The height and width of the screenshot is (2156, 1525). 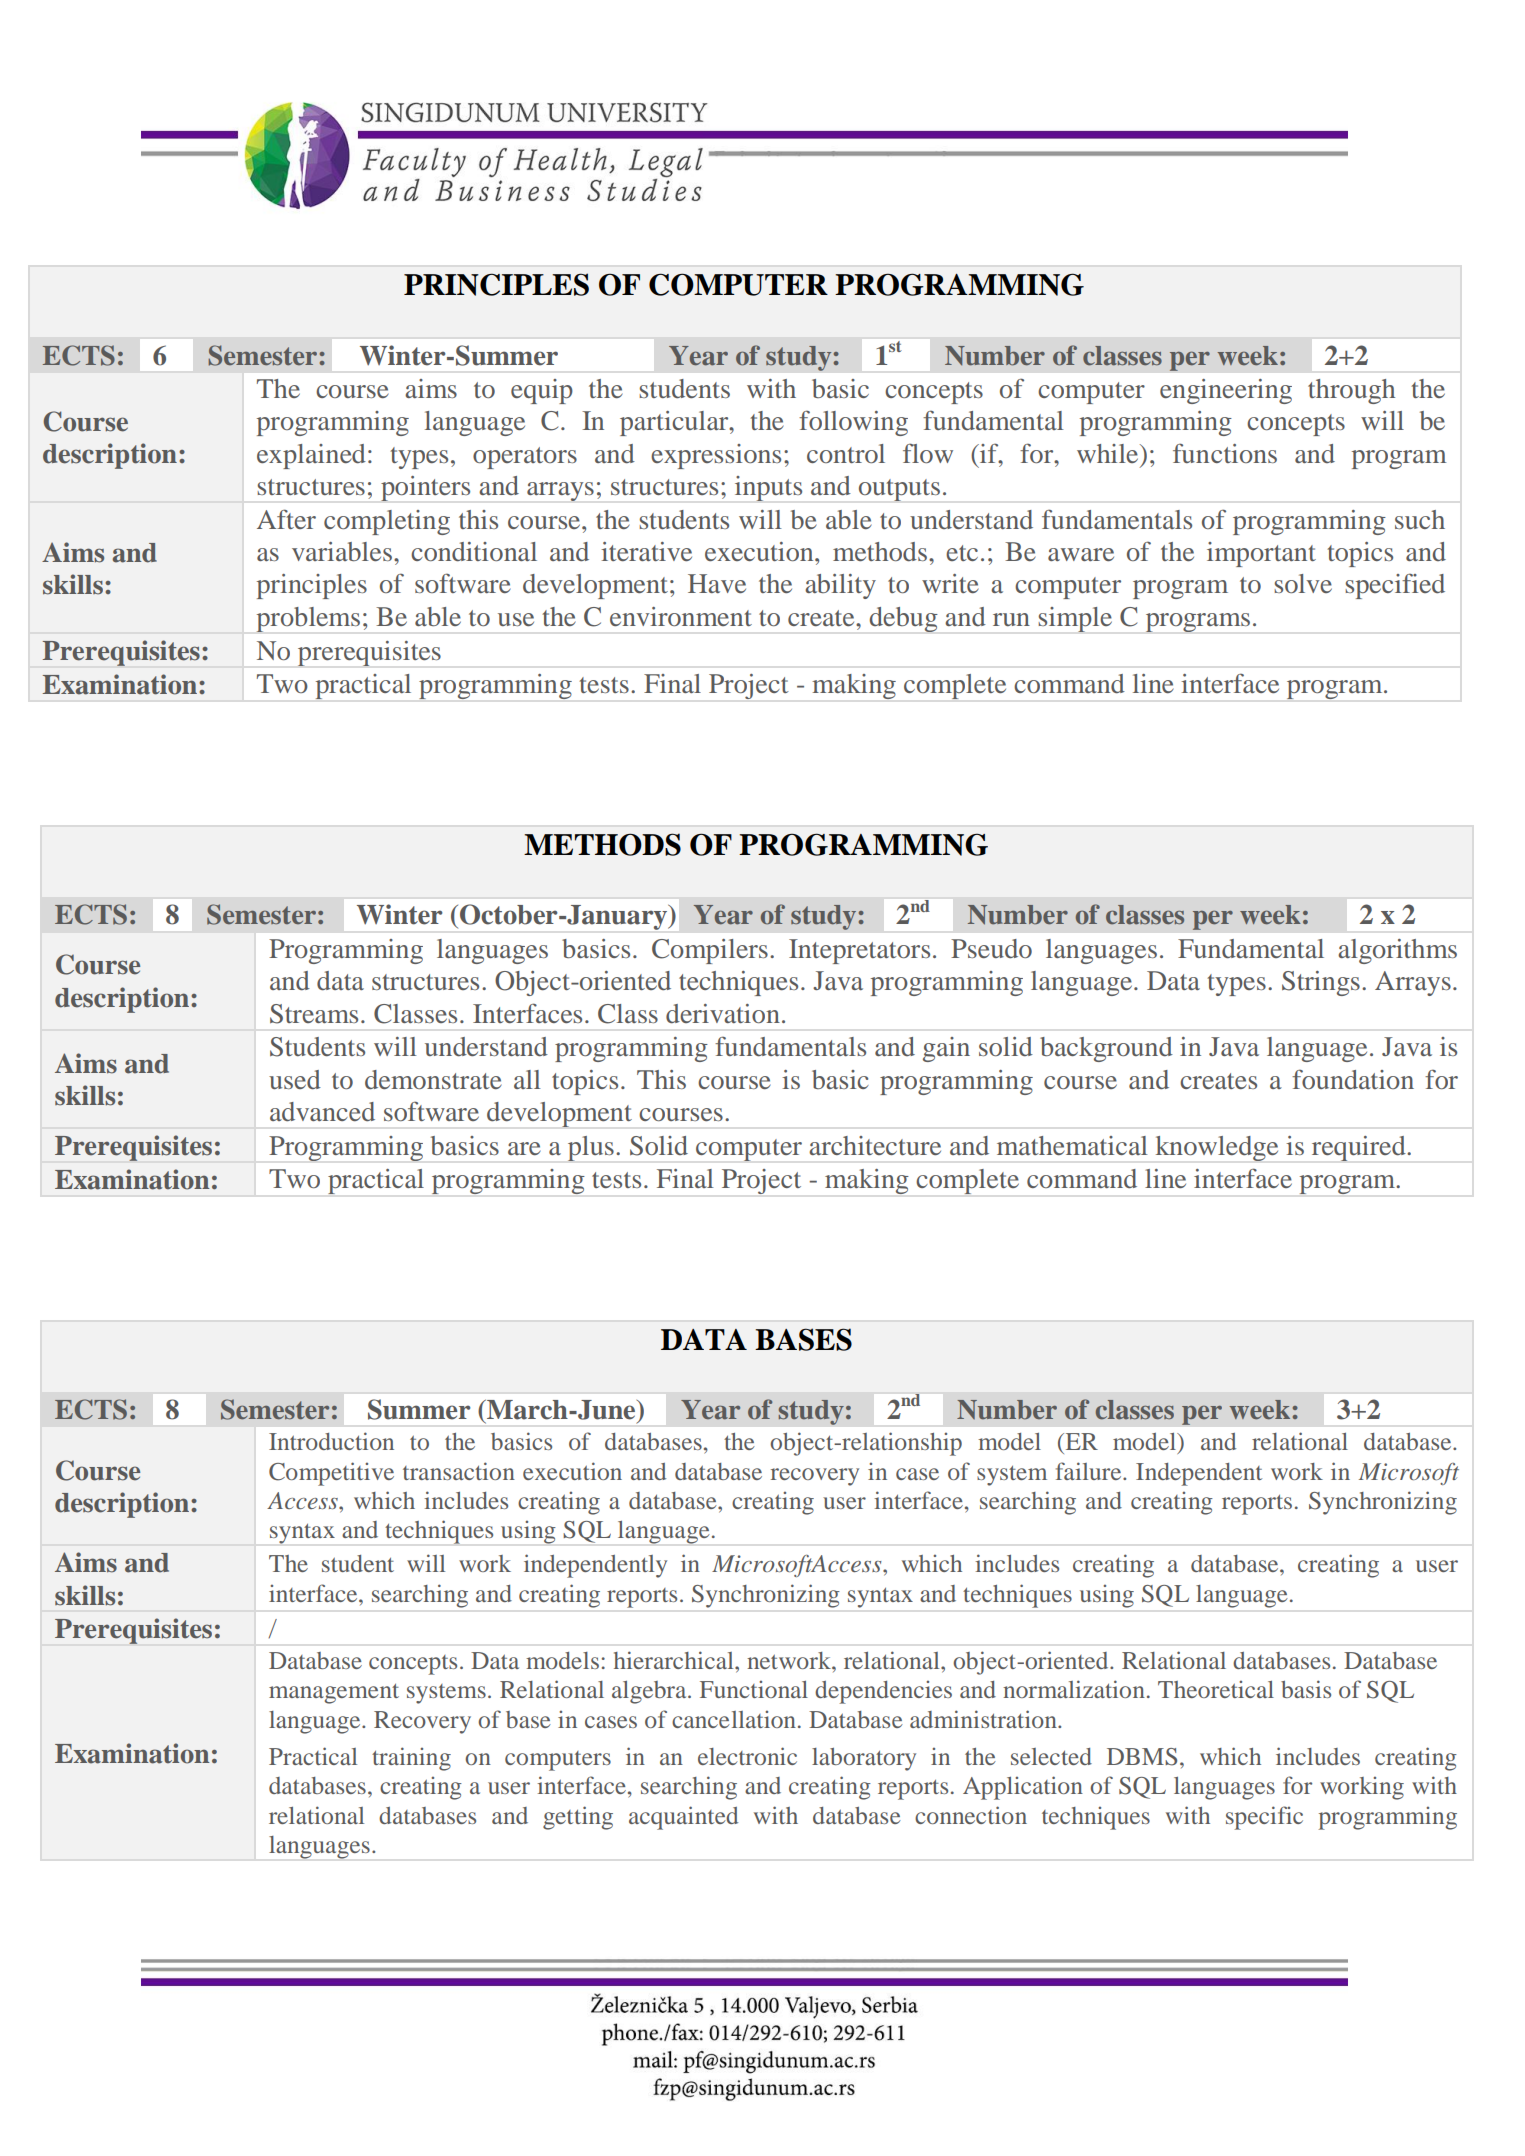 What do you see at coordinates (411, 1759) in the screenshot?
I see `training` at bounding box center [411, 1759].
